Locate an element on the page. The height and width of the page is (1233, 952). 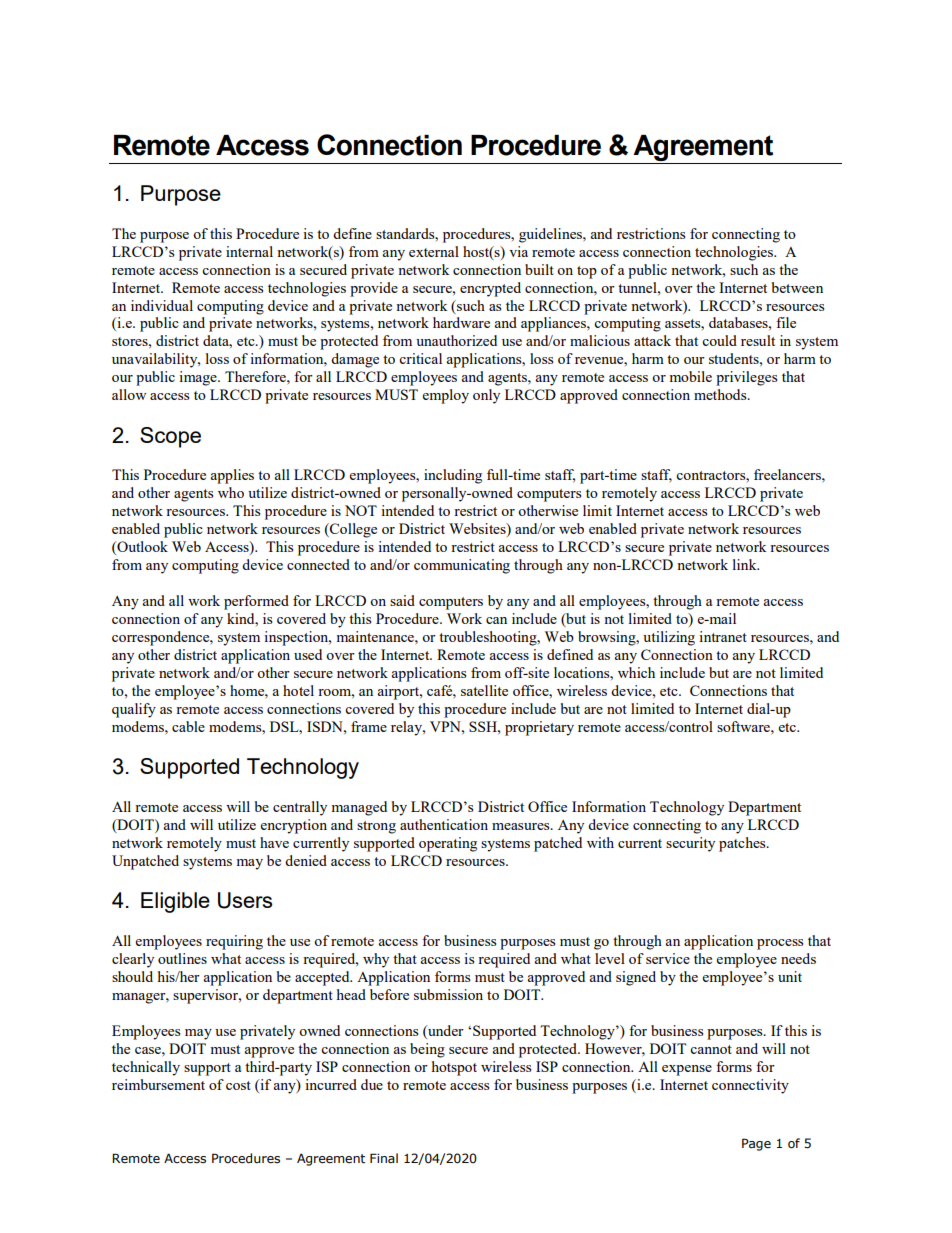
internal is located at coordinates (249, 251).
